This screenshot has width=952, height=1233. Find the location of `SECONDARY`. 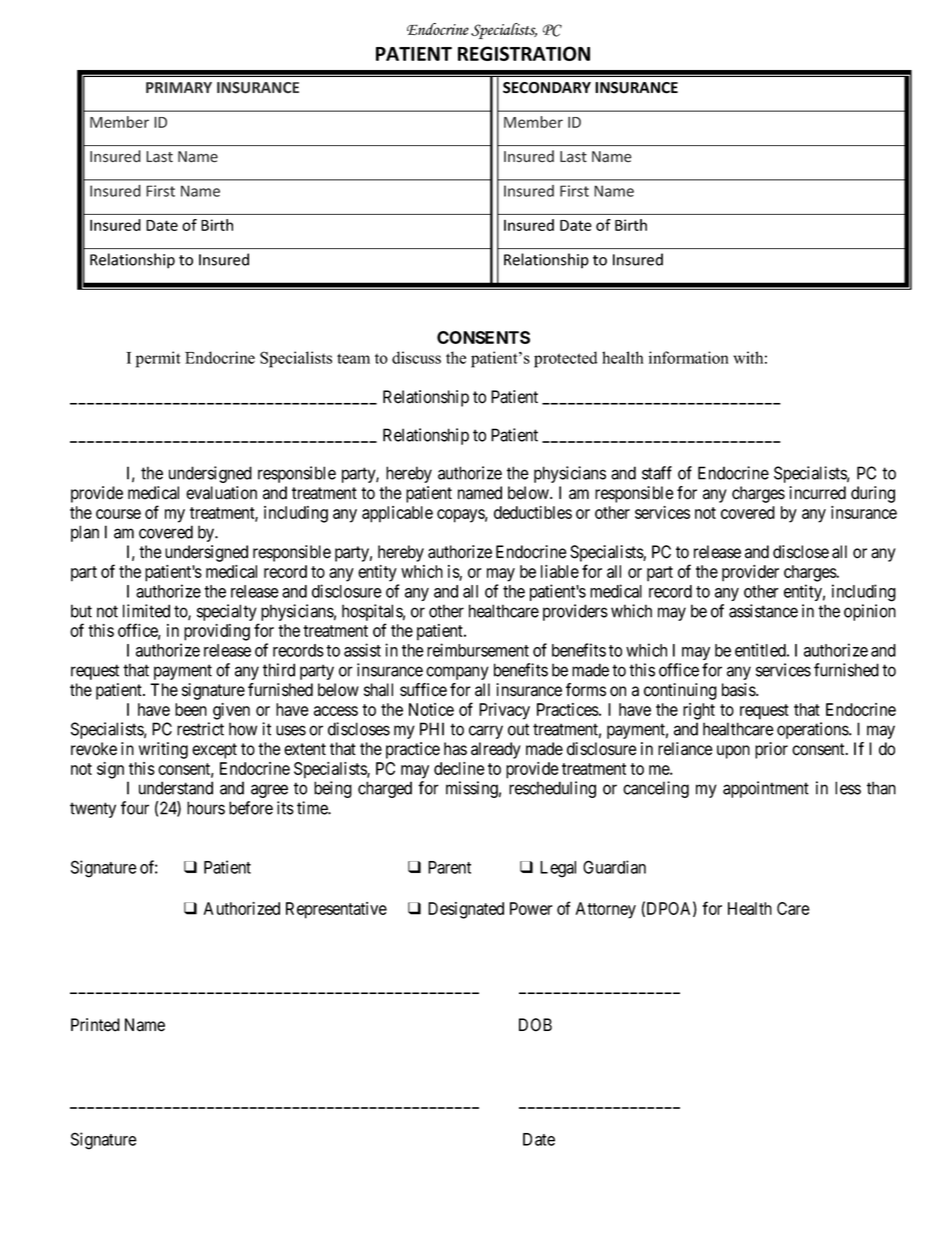

SECONDARY is located at coordinates (547, 88).
